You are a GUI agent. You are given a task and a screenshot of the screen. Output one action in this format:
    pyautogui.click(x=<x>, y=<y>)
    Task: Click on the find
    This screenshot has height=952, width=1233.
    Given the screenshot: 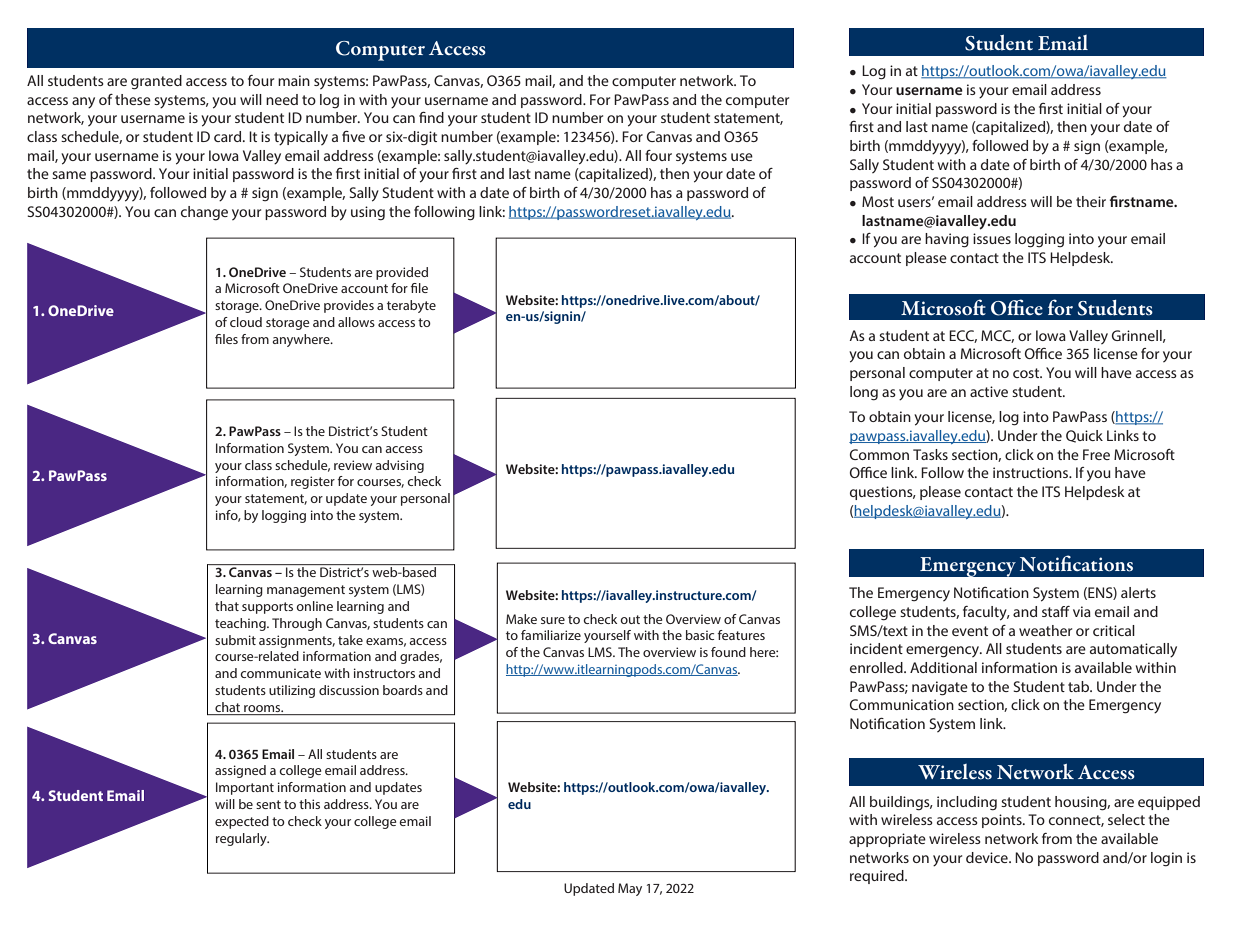 What is the action you would take?
    pyautogui.click(x=431, y=117)
